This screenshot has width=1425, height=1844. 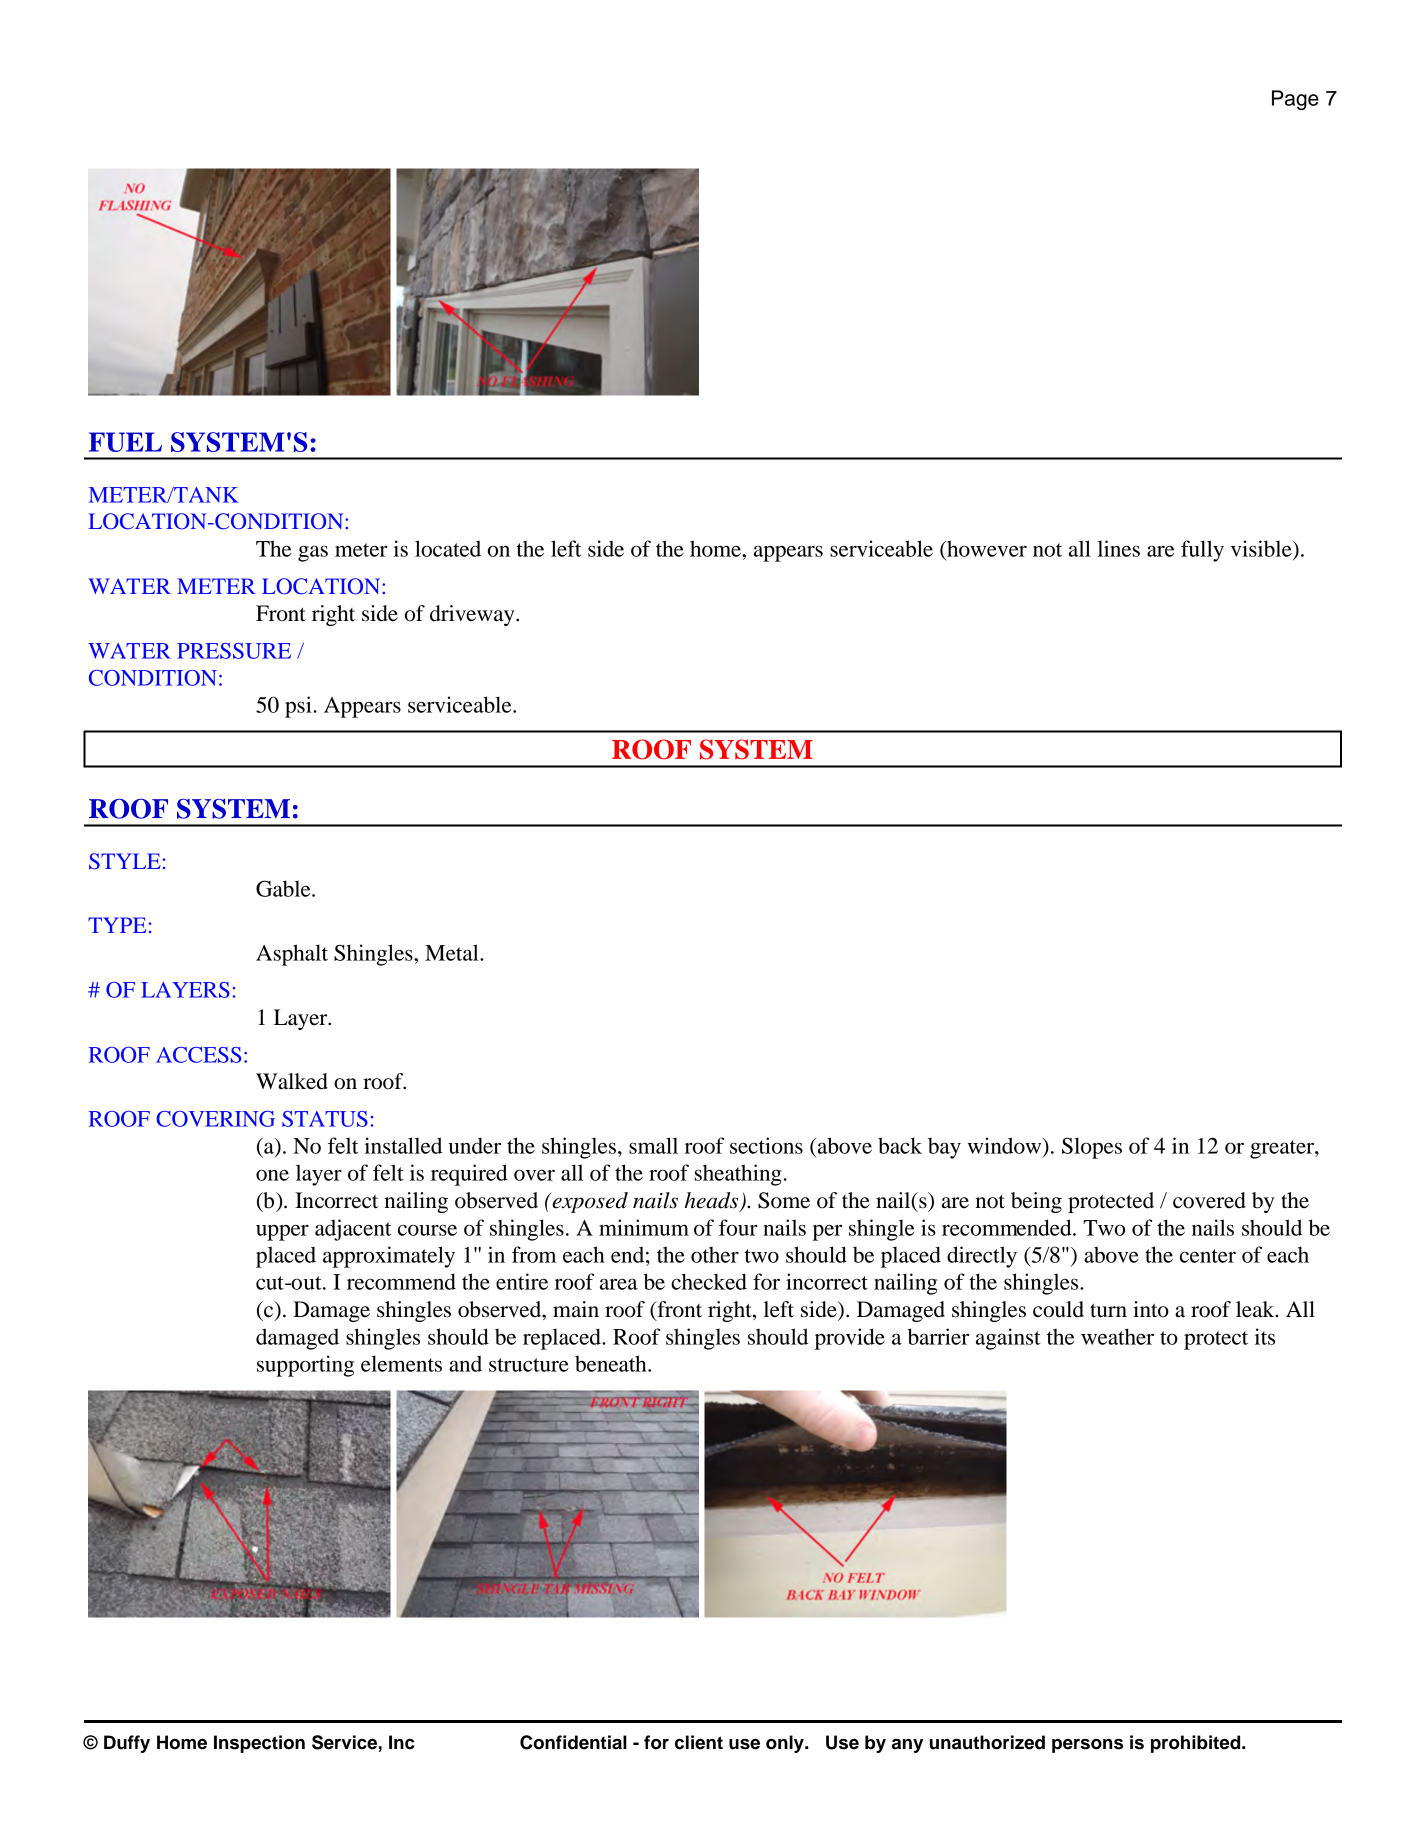 I want to click on heads, so click(x=713, y=1201).
